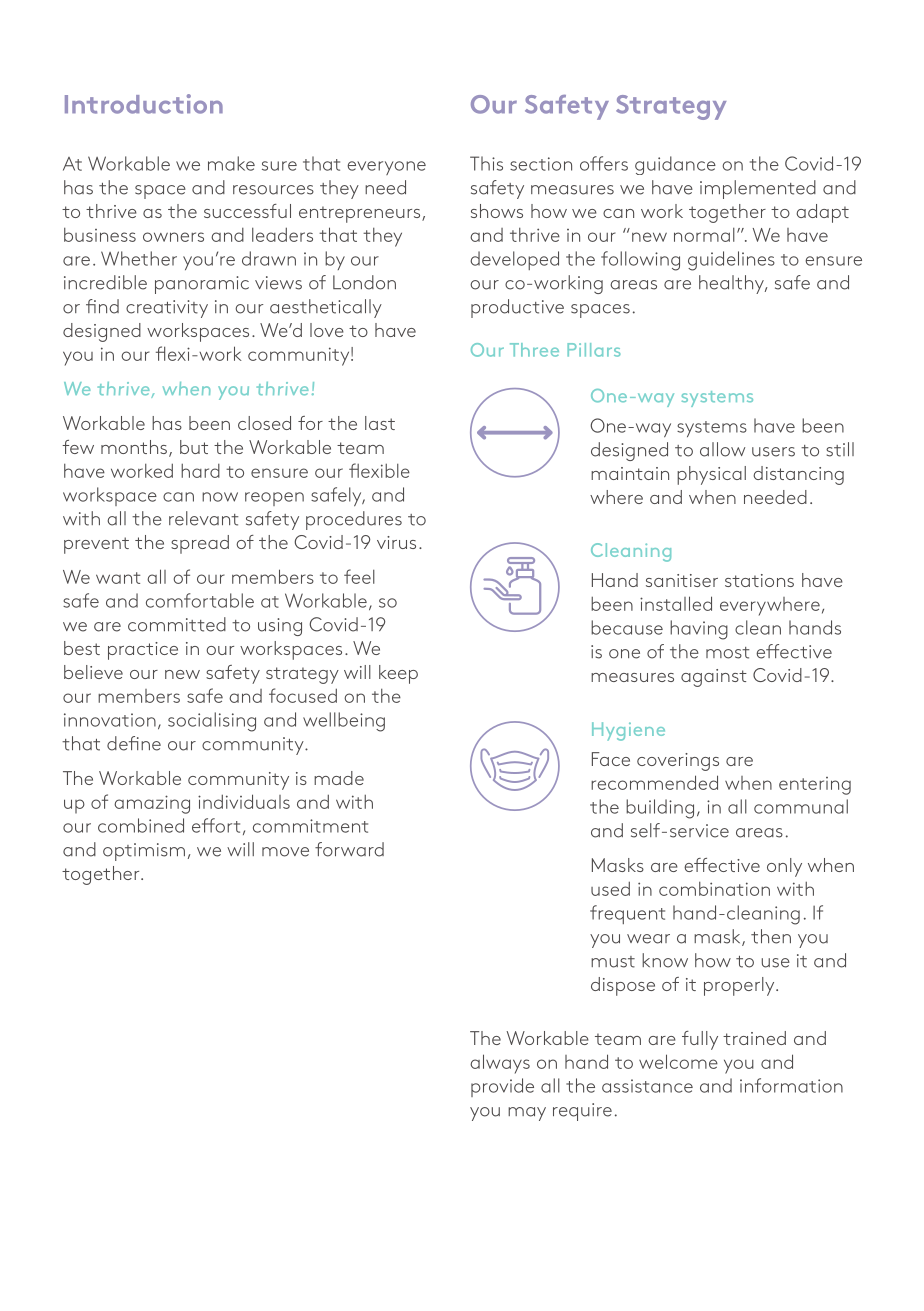 This screenshot has height=1311, width=924. What do you see at coordinates (144, 852) in the screenshot?
I see `optimism` at bounding box center [144, 852].
